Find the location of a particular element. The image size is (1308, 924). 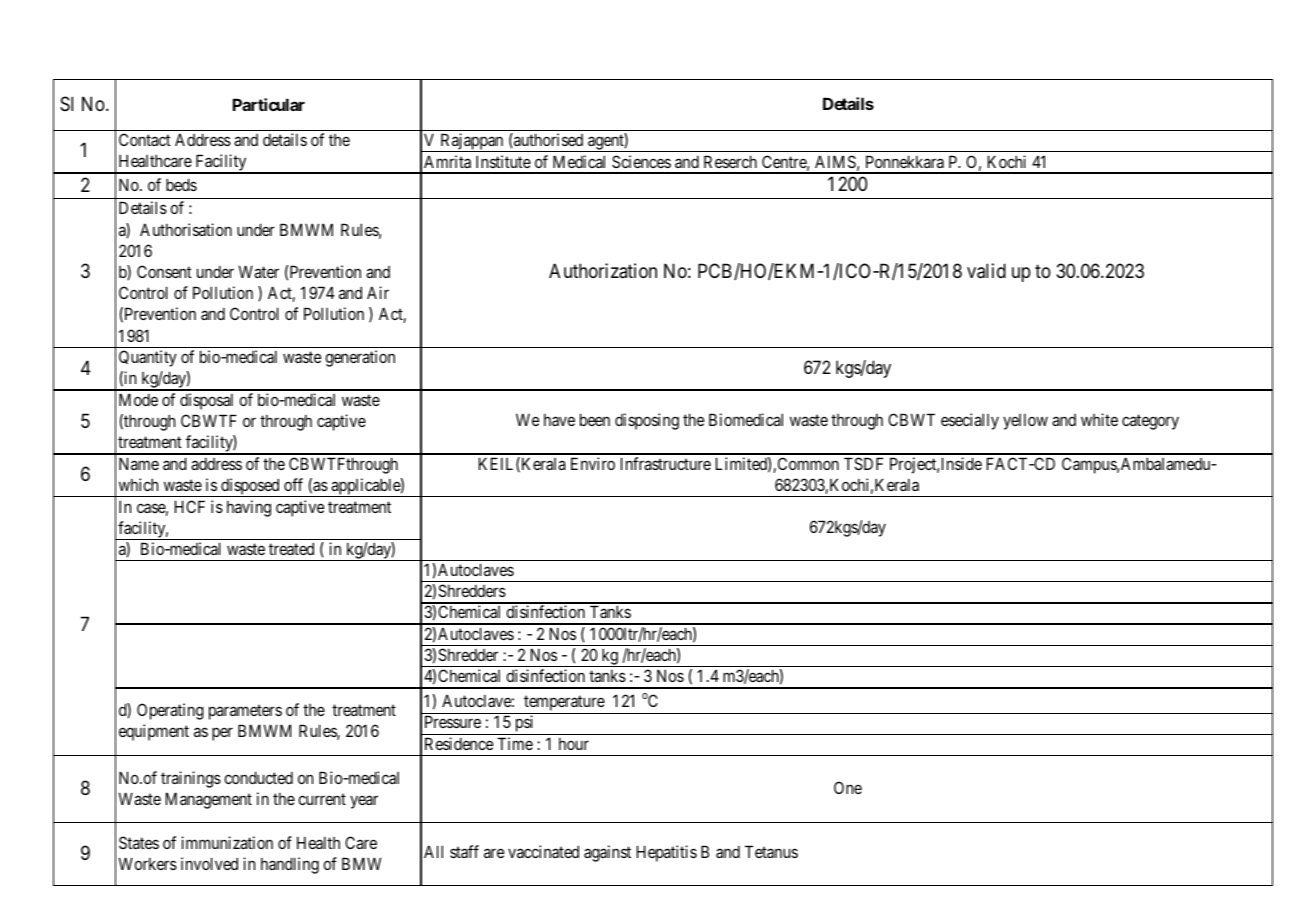

immunization is located at coordinates (227, 842).
